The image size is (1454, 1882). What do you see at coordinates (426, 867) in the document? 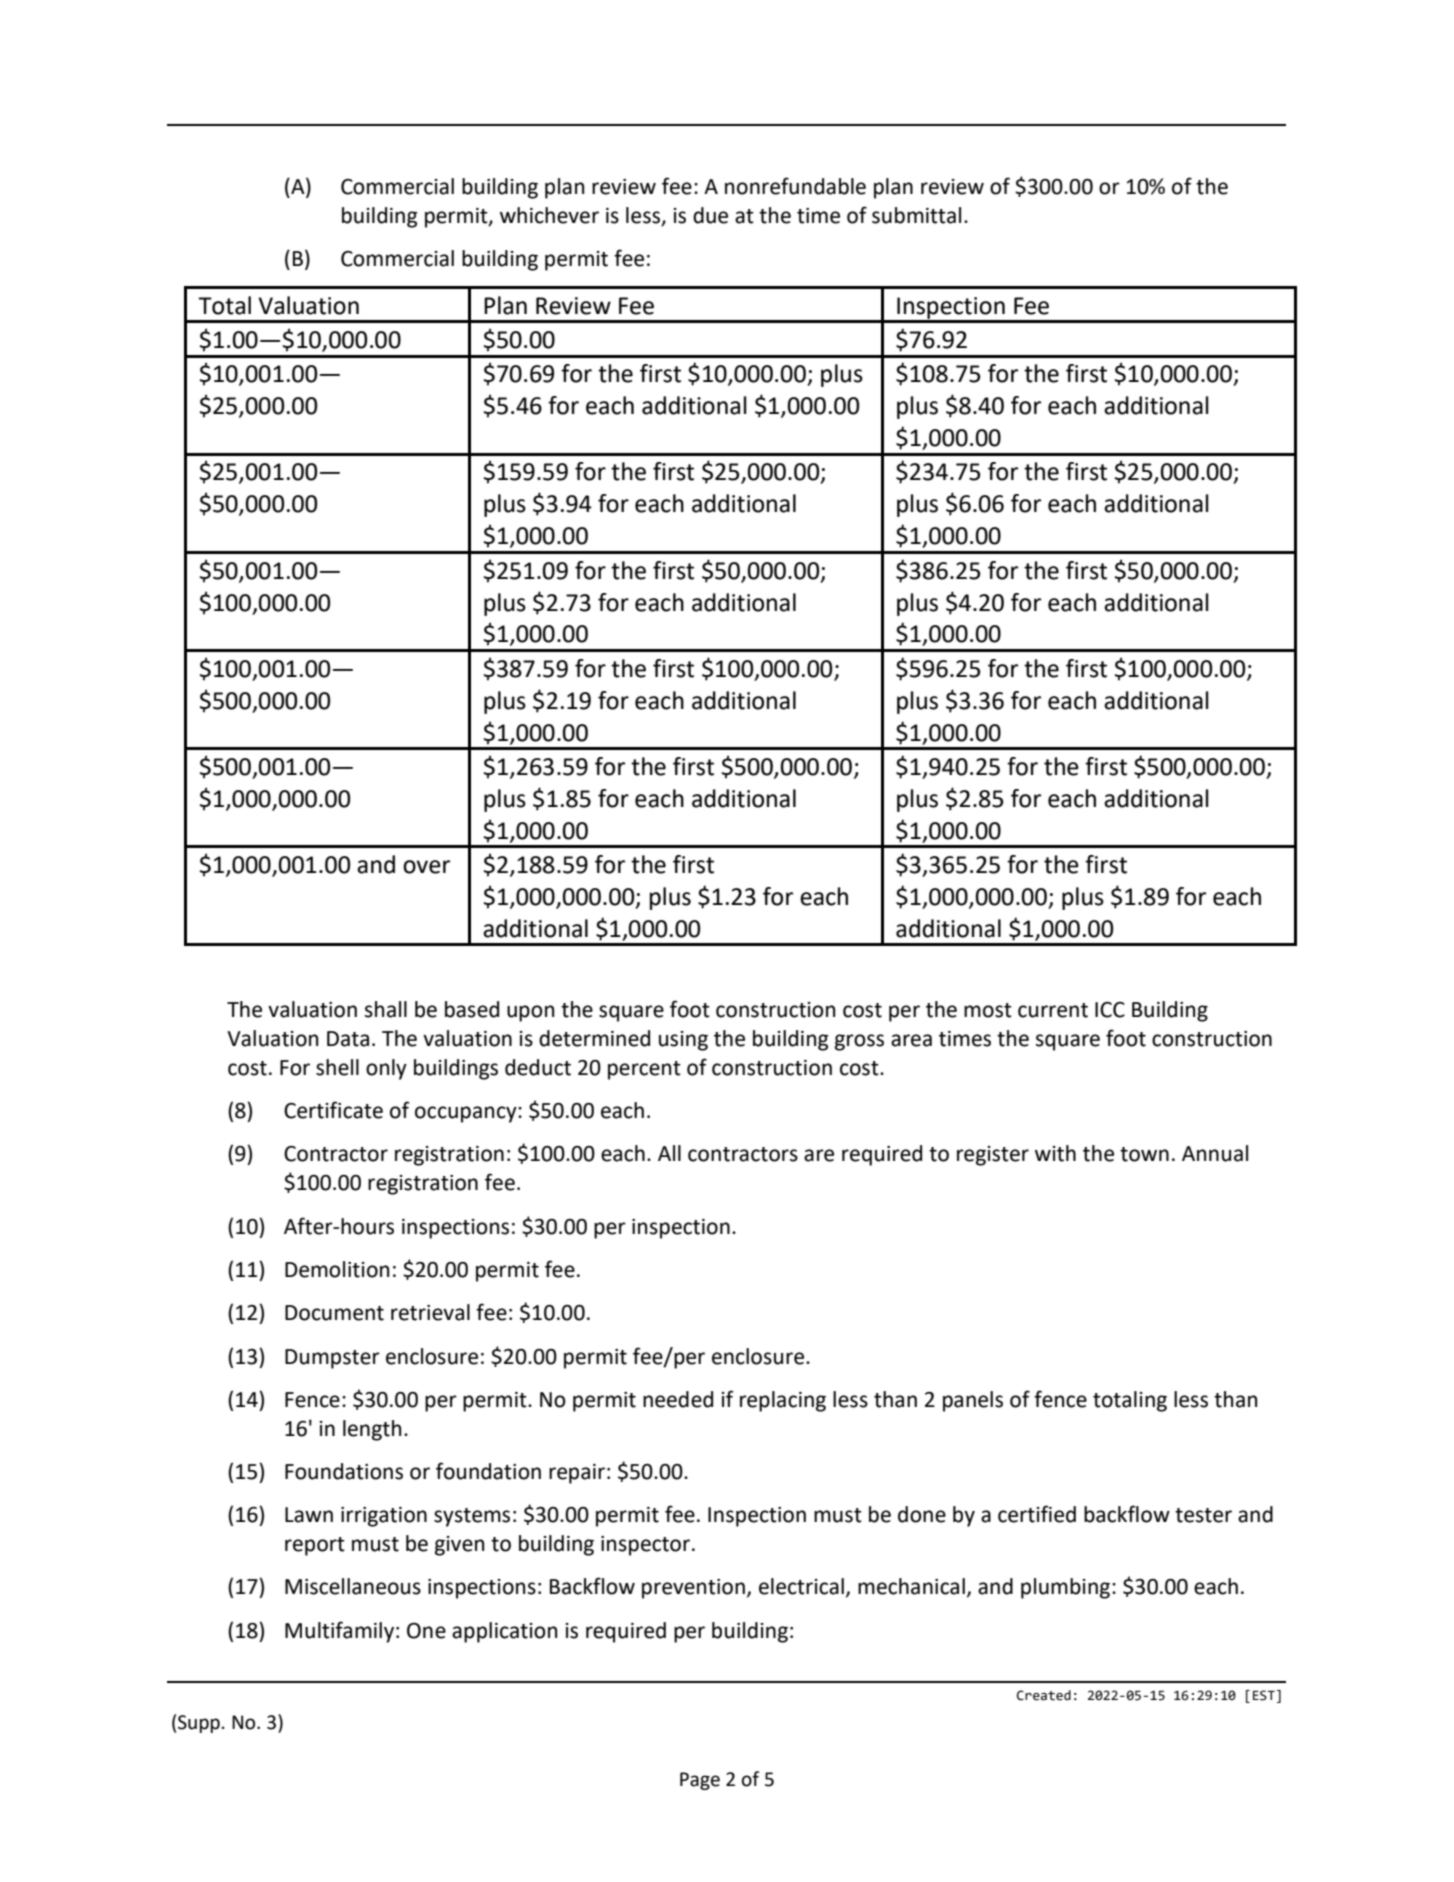
I see `over` at bounding box center [426, 867].
